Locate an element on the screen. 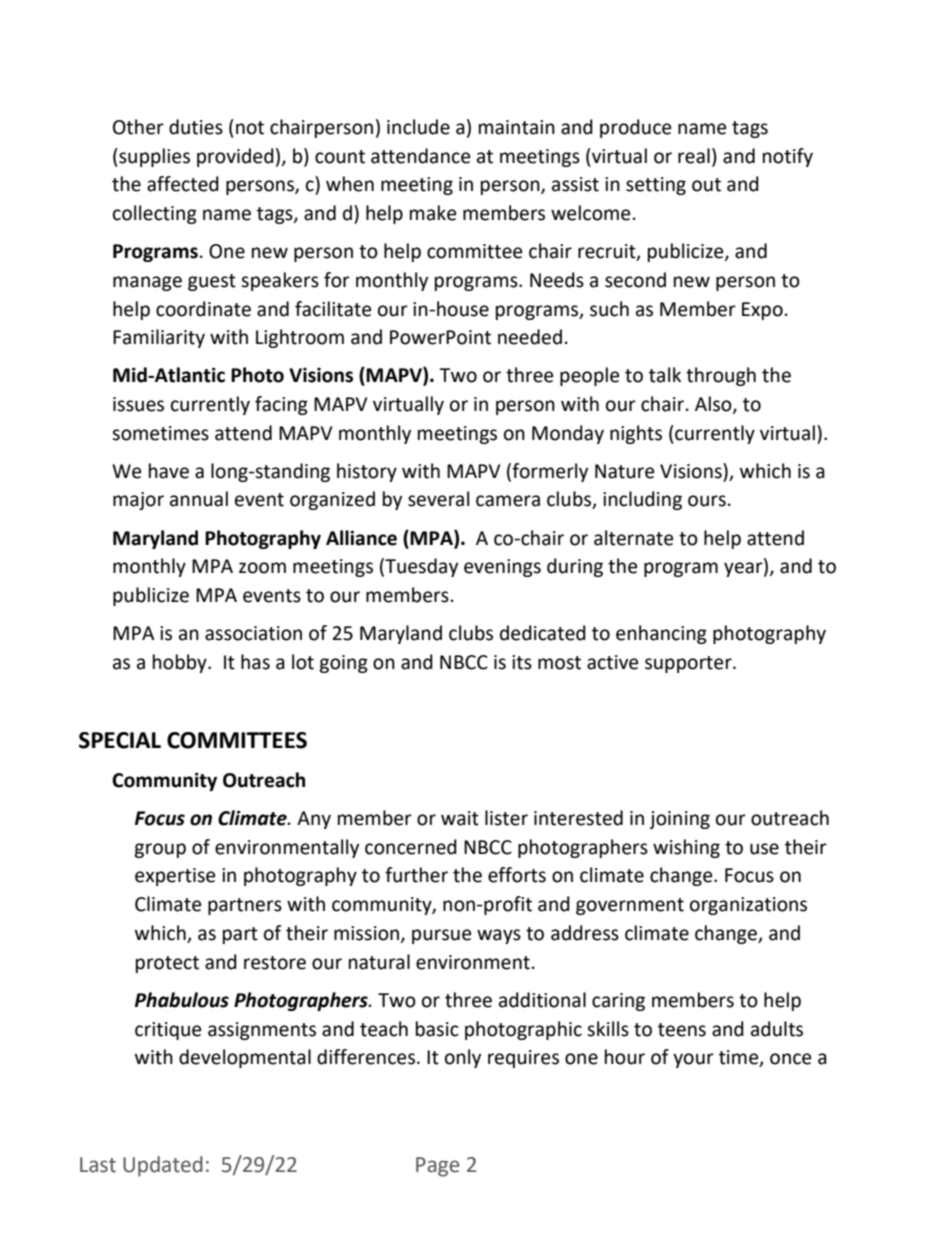  Page is located at coordinates (438, 1167).
